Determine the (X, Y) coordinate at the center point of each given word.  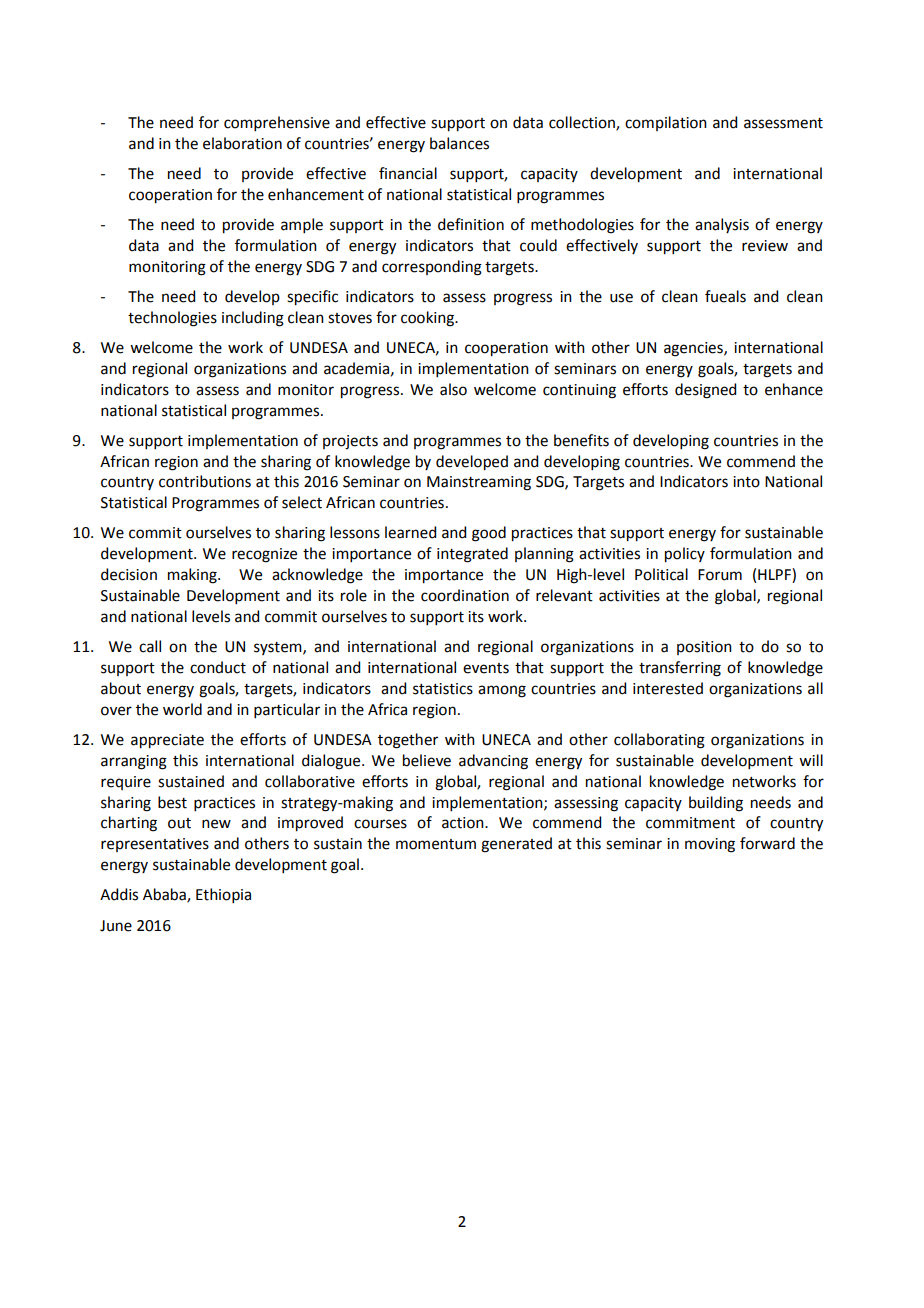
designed (705, 391)
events (486, 668)
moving (710, 845)
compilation (666, 123)
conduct (218, 667)
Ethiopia (223, 895)
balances (459, 143)
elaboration (242, 143)
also (453, 389)
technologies (172, 319)
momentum (436, 844)
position (704, 648)
